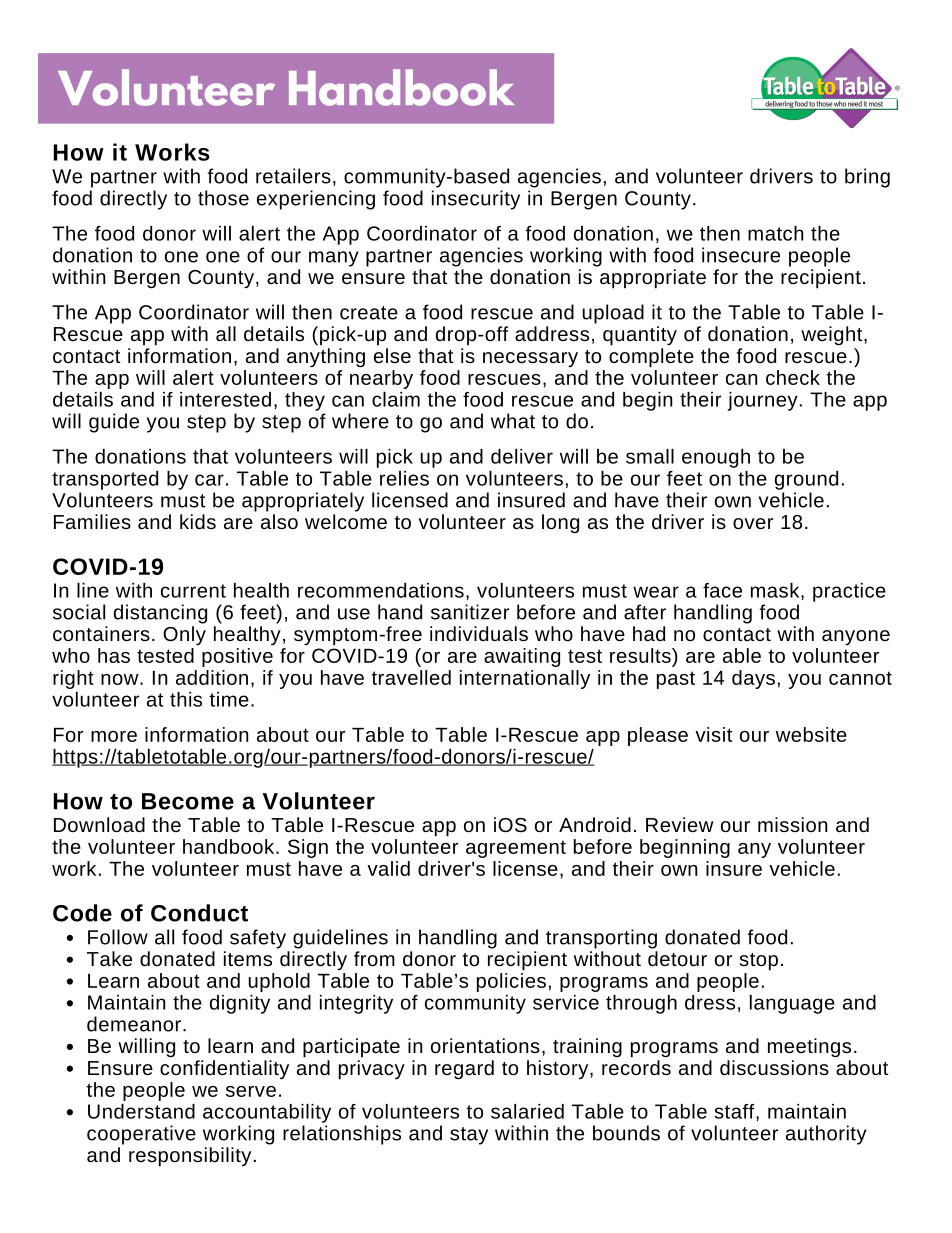 The image size is (952, 1233). I want to click on awaiting, so click(522, 657).
